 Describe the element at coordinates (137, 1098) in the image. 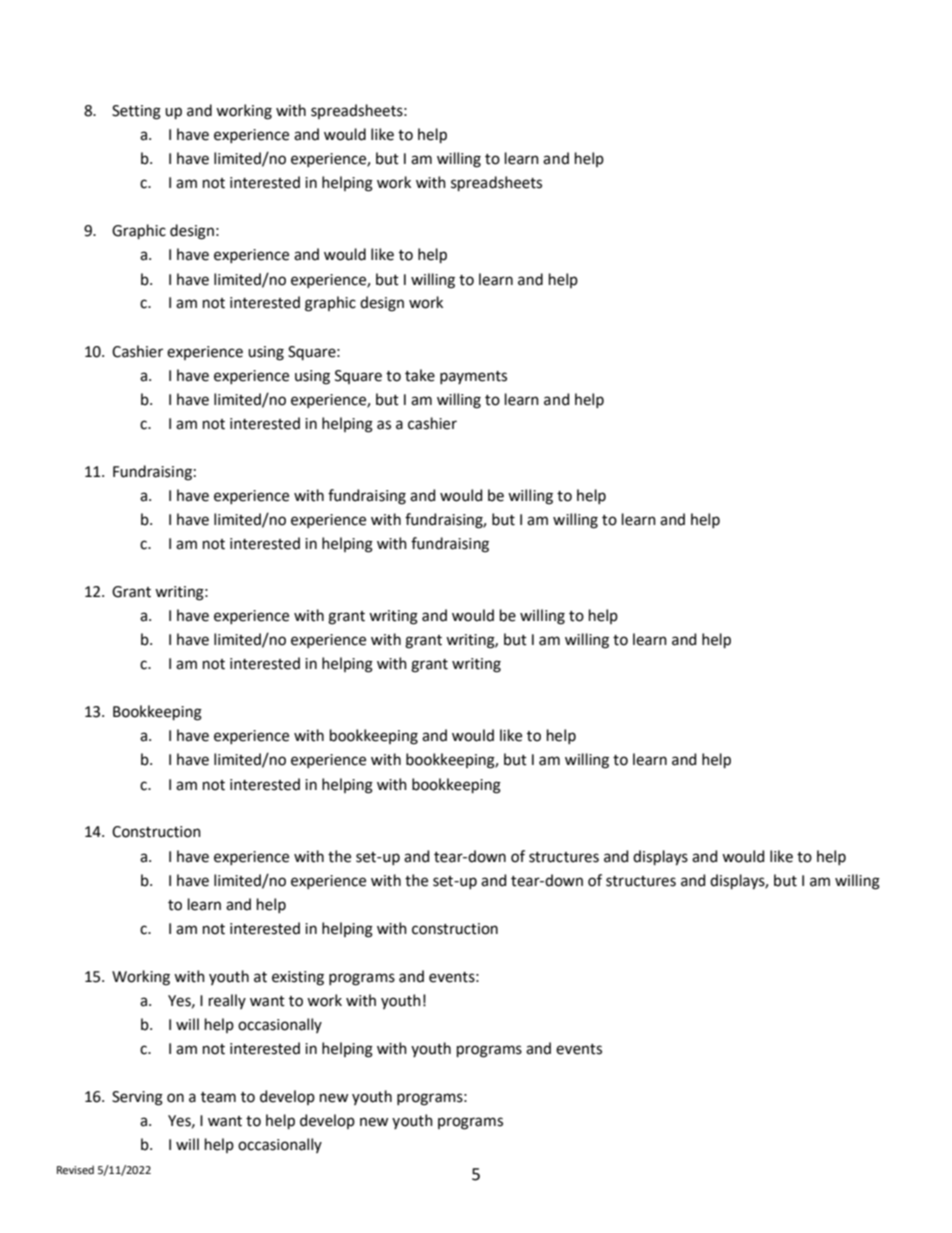

I see `Serving` at that location.
